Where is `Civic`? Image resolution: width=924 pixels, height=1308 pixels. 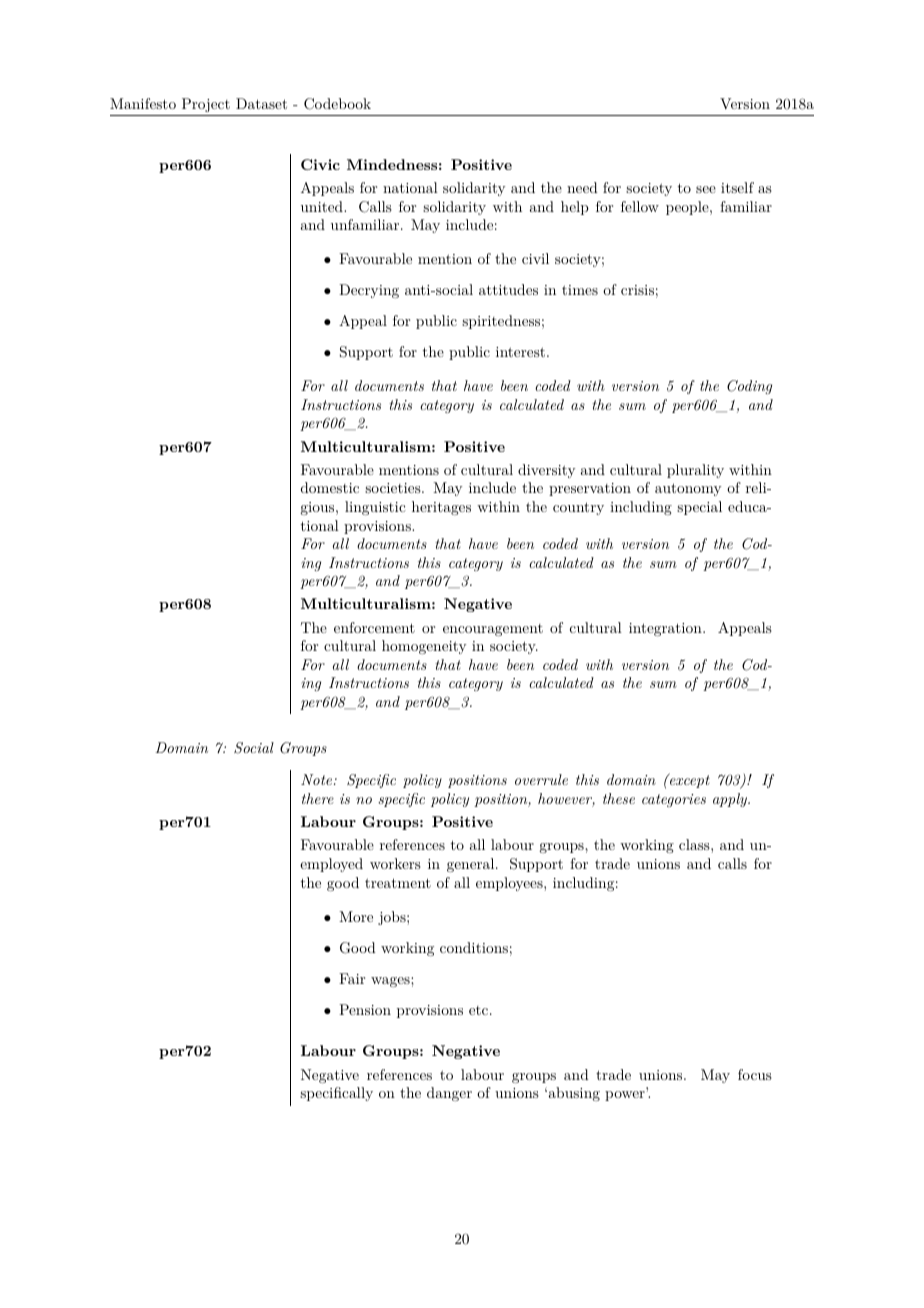 Civic is located at coordinates (320, 164).
